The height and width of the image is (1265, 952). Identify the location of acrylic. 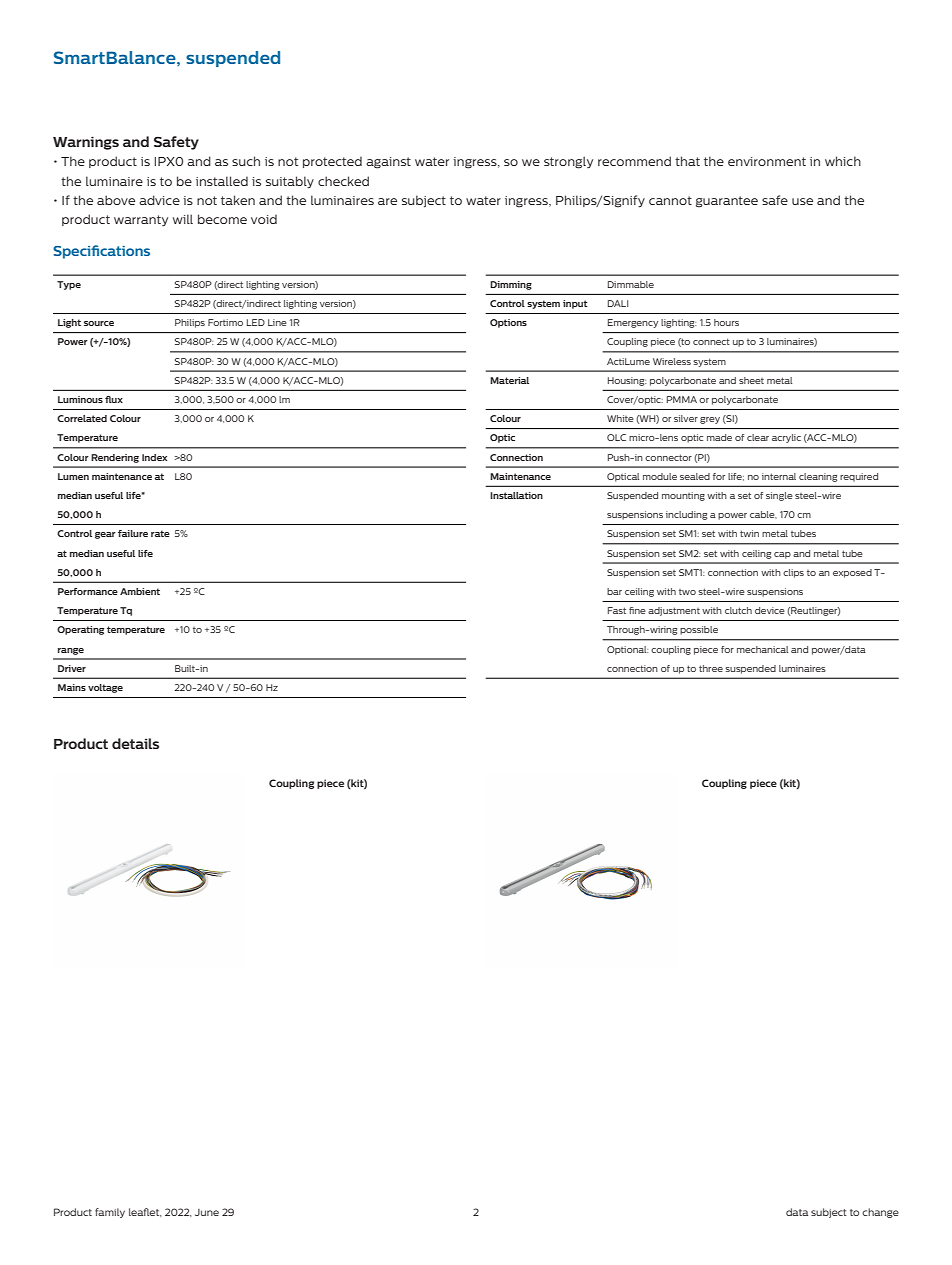
(786, 438).
